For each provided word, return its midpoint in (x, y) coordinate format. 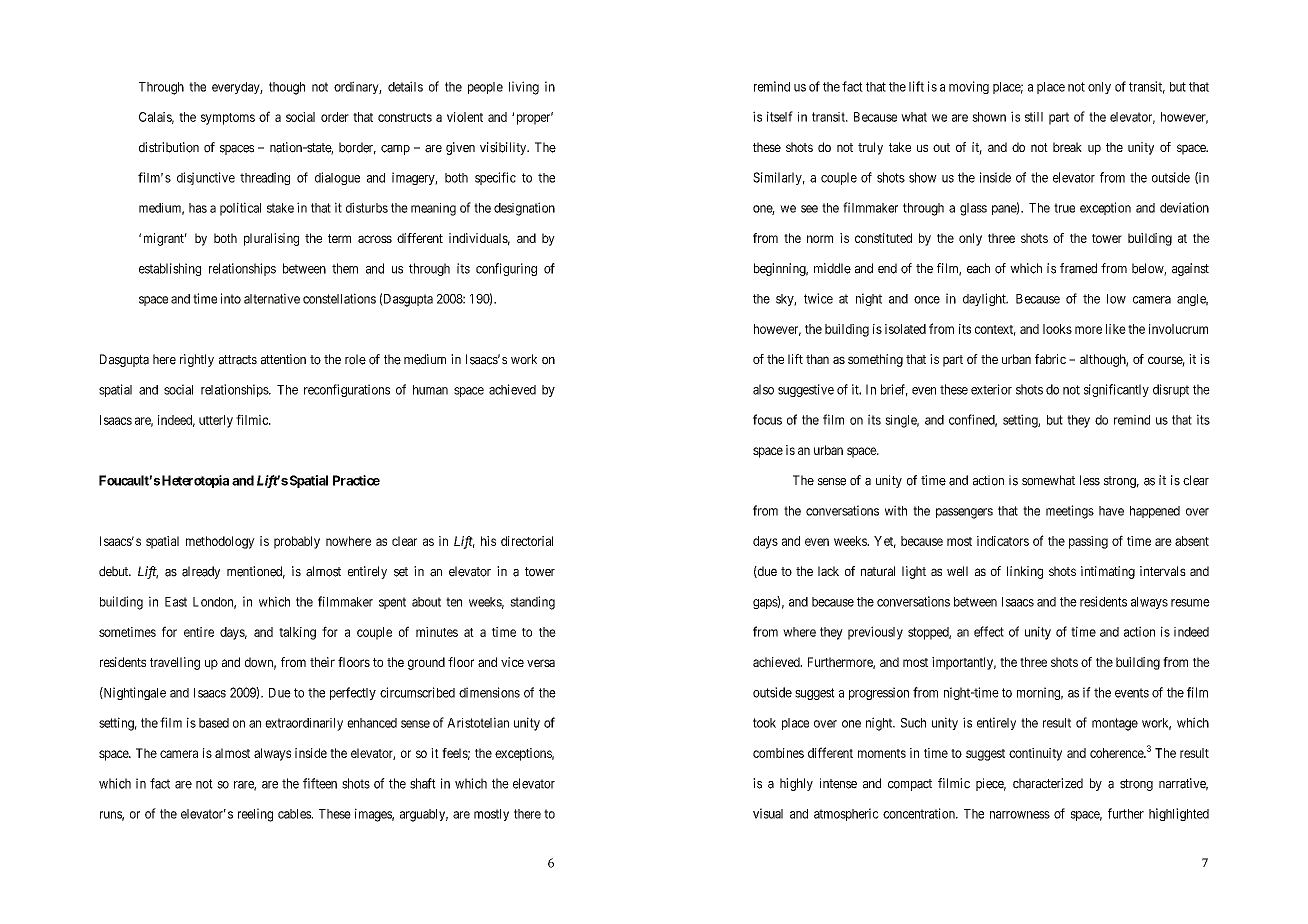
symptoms (228, 119)
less (1090, 480)
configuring (506, 269)
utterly (216, 421)
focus (767, 419)
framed (1078, 268)
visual (768, 813)
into (231, 298)
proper (535, 119)
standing (532, 603)
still (1034, 117)
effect (989, 631)
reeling (255, 815)
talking (297, 633)
